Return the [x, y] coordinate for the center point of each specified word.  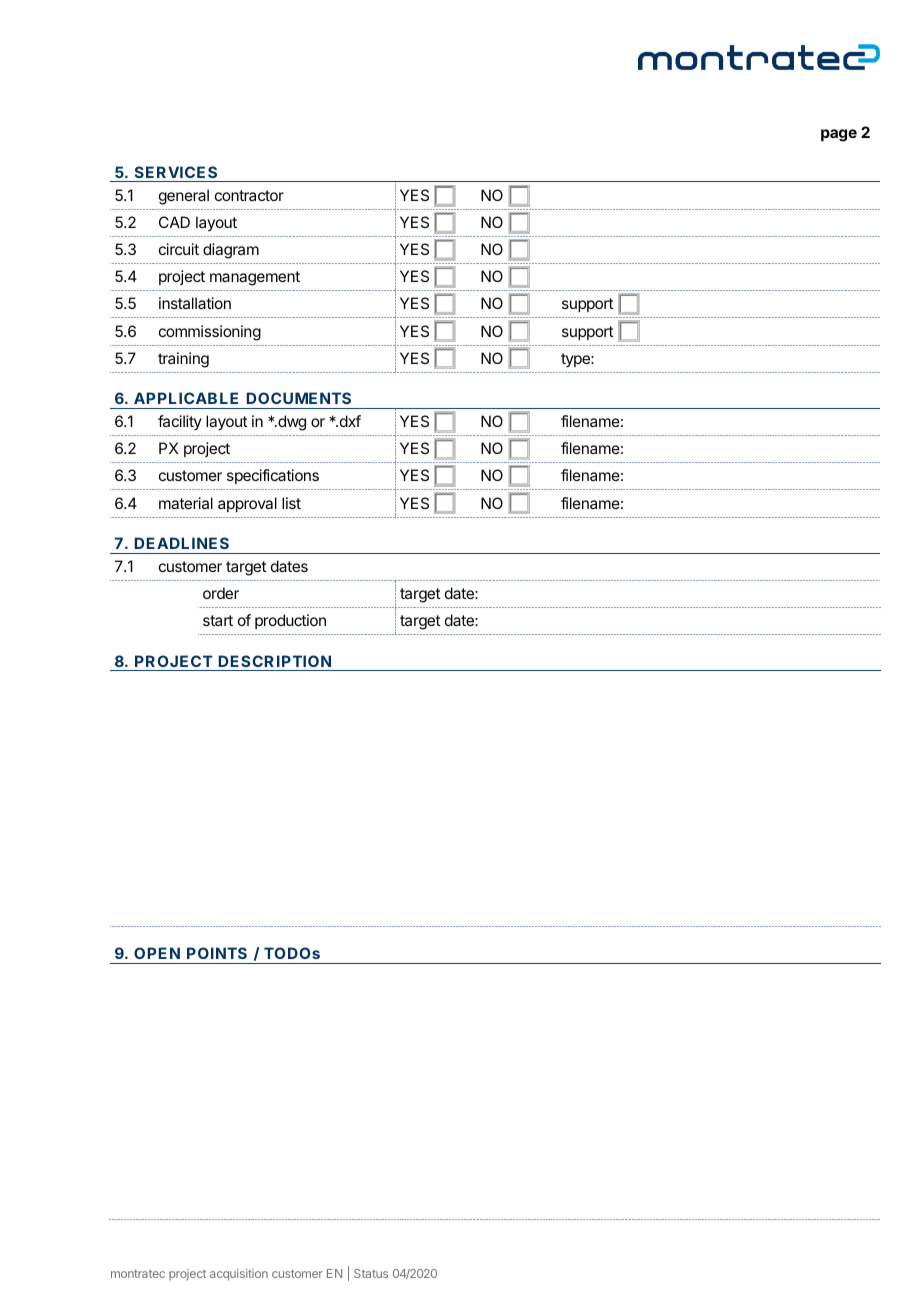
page [839, 135]
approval [247, 504]
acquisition [239, 1275]
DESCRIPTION [275, 661]
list [291, 503]
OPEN [157, 953]
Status [371, 1273]
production [290, 621]
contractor [249, 195]
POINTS [217, 953]
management [255, 278]
